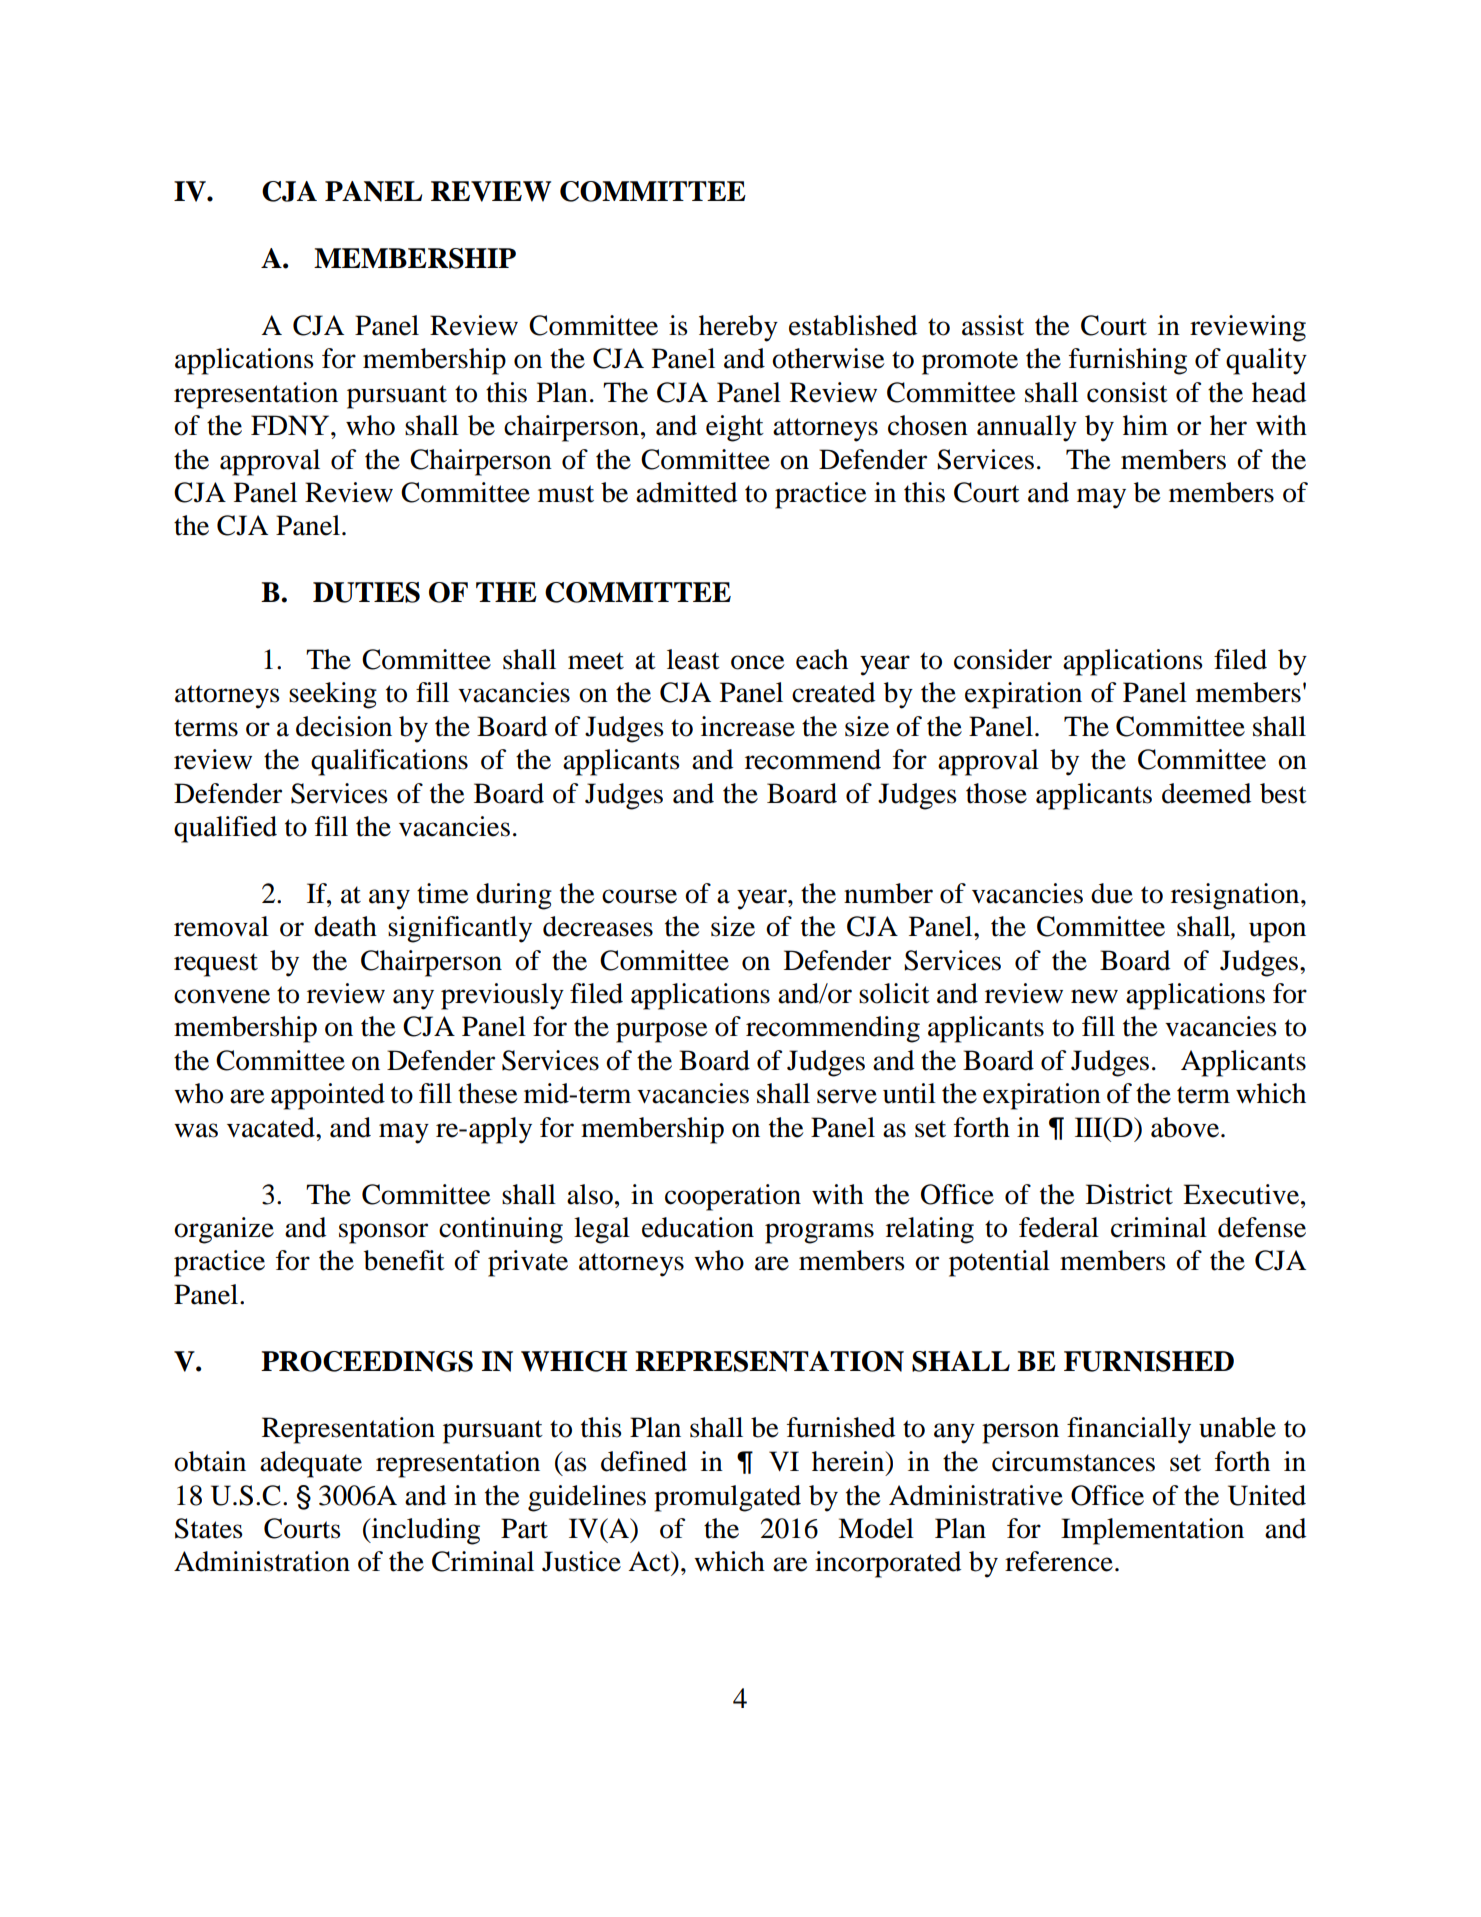 This screenshot has width=1481, height=1917. What do you see at coordinates (1128, 361) in the screenshot?
I see `furnishing` at bounding box center [1128, 361].
